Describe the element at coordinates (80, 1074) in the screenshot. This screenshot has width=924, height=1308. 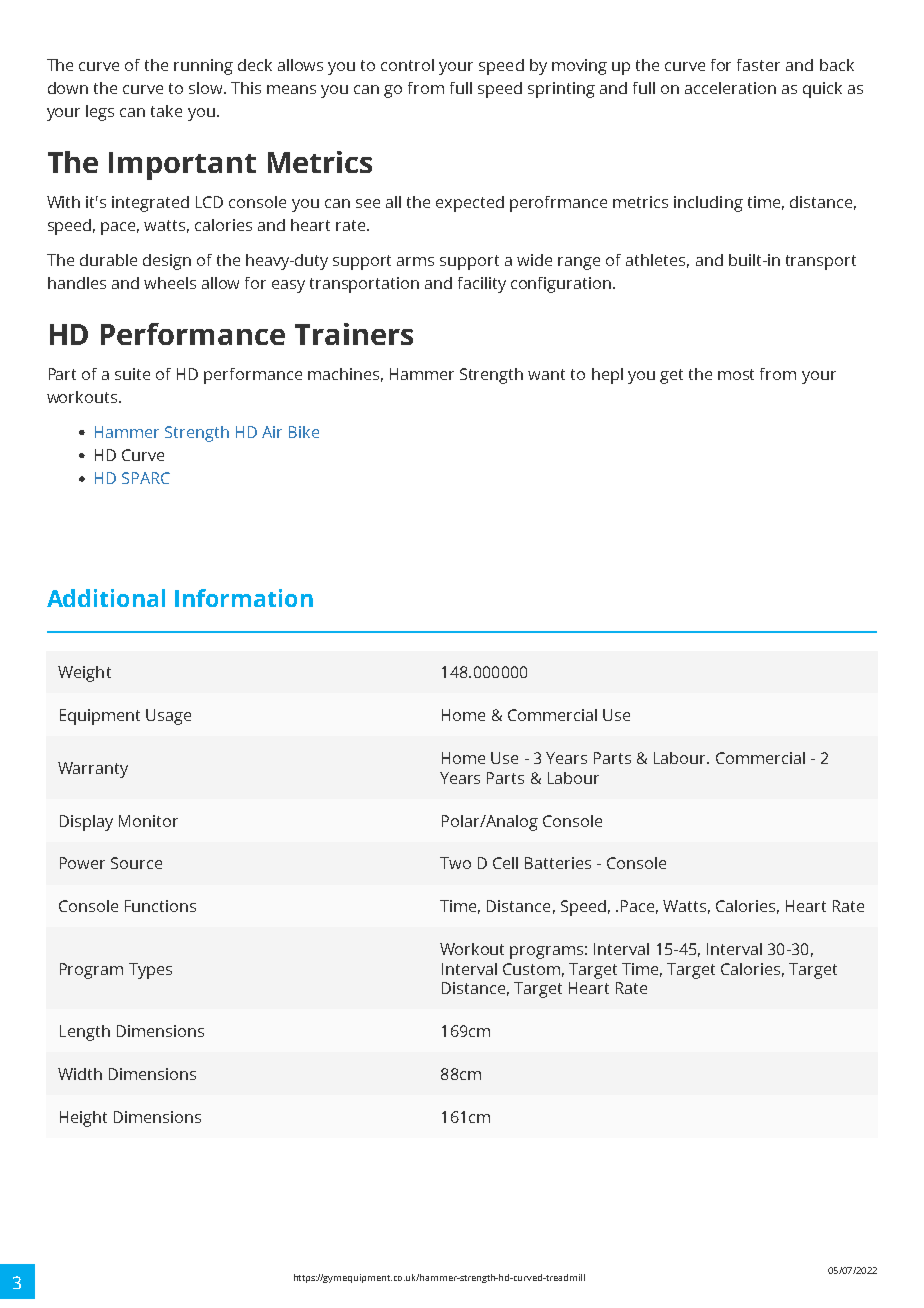
I see `Width` at that location.
